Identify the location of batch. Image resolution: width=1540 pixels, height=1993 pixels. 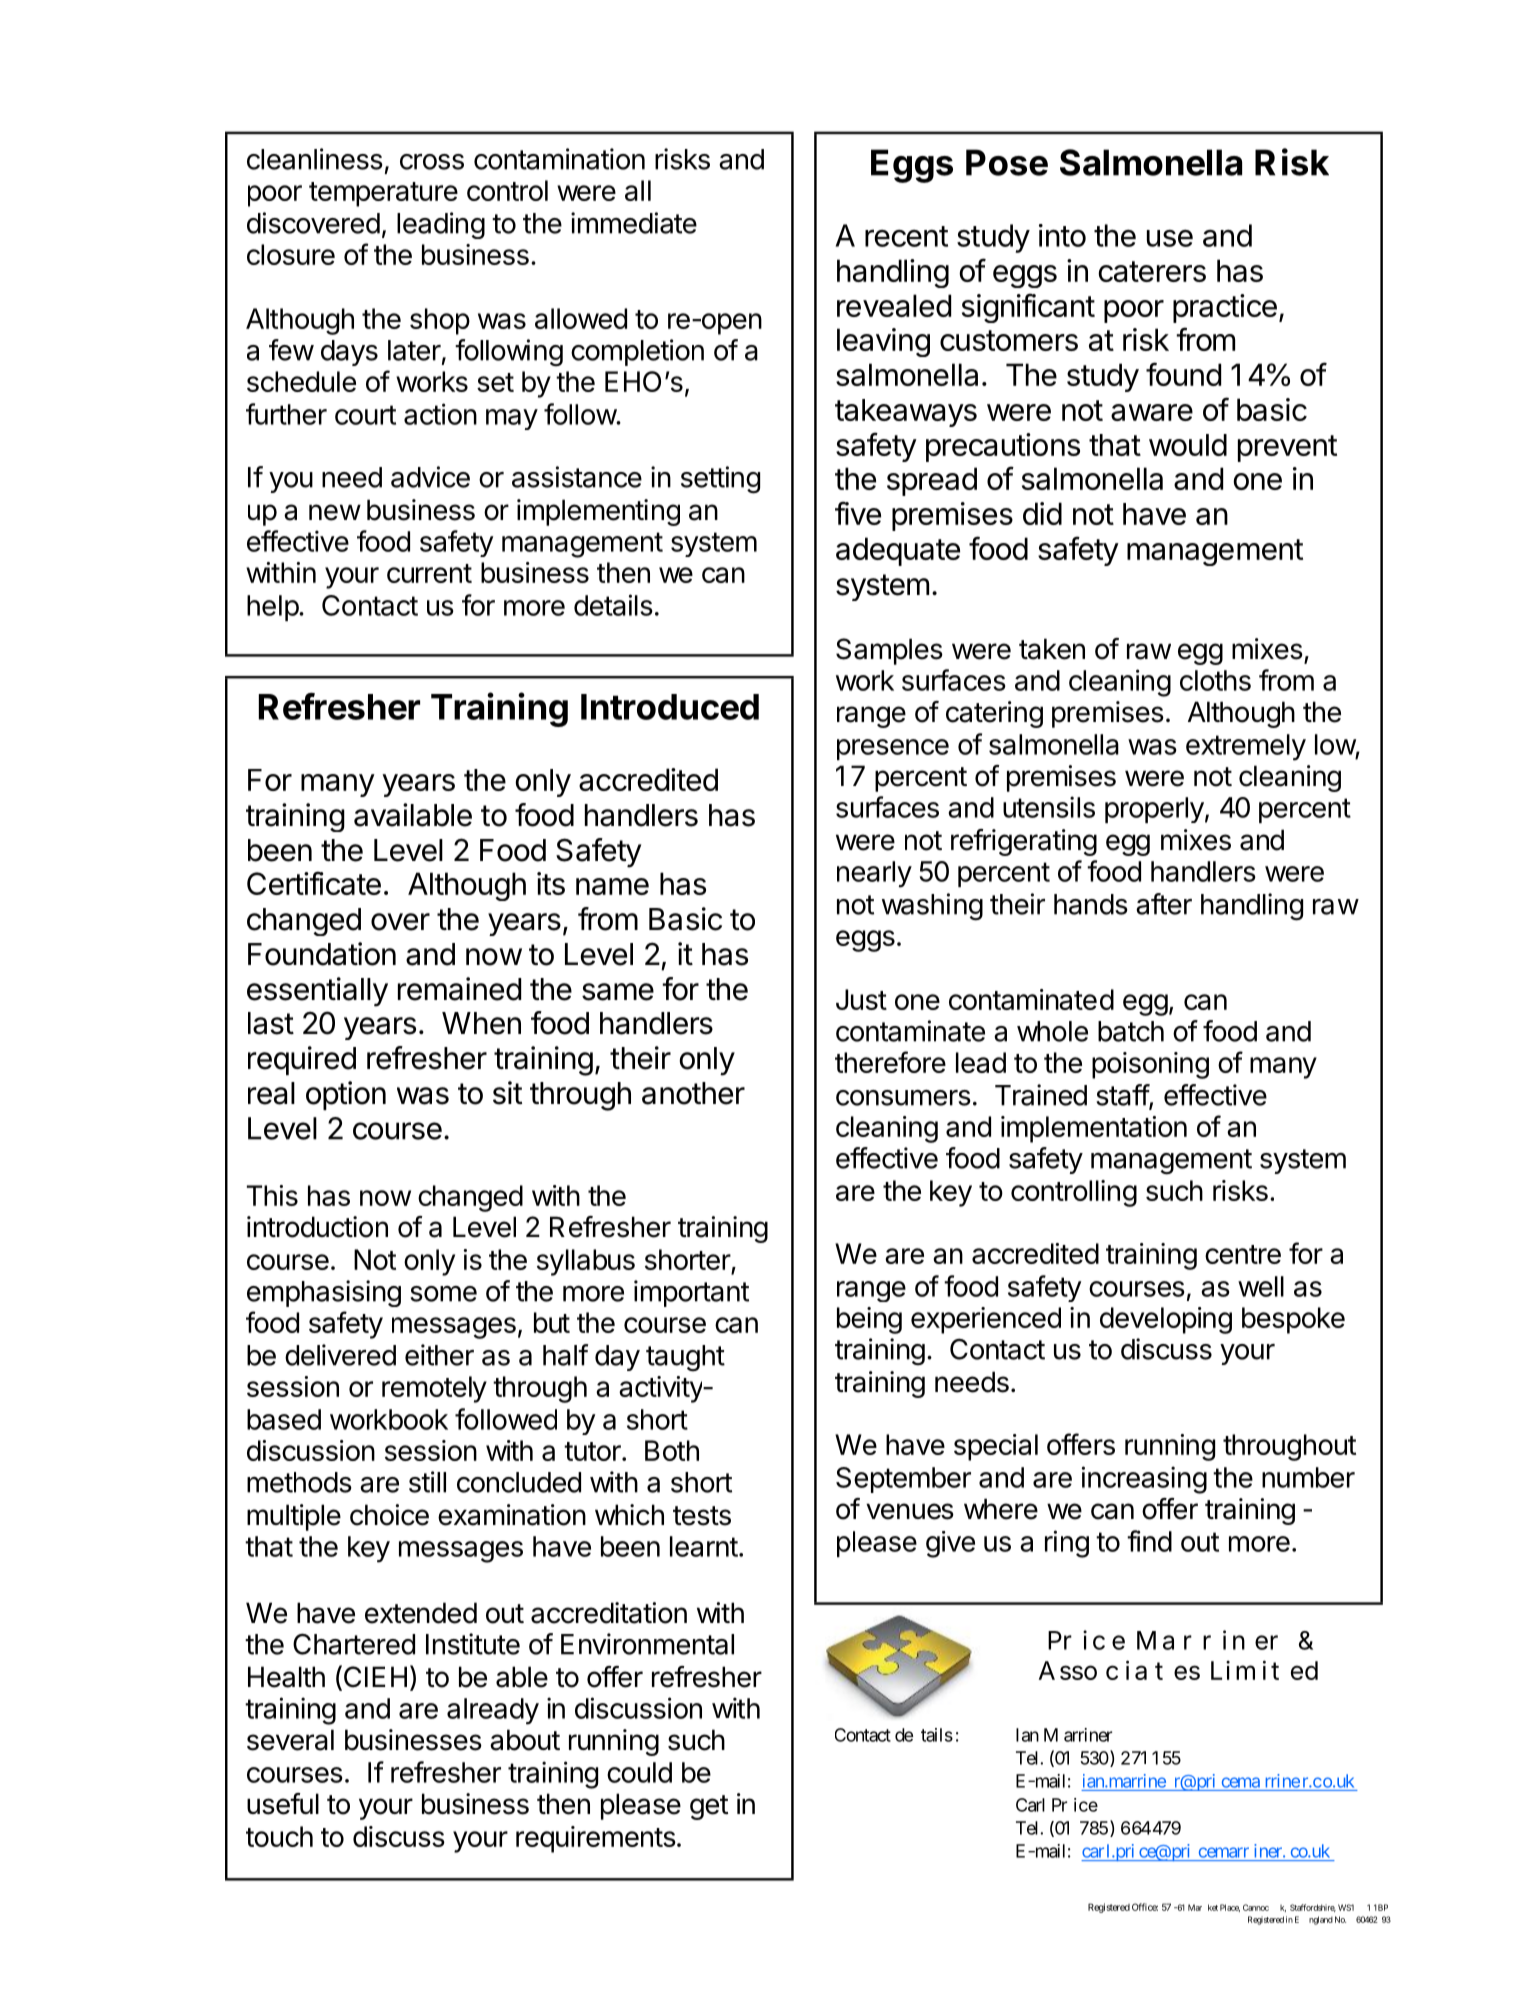
(1131, 1031).
